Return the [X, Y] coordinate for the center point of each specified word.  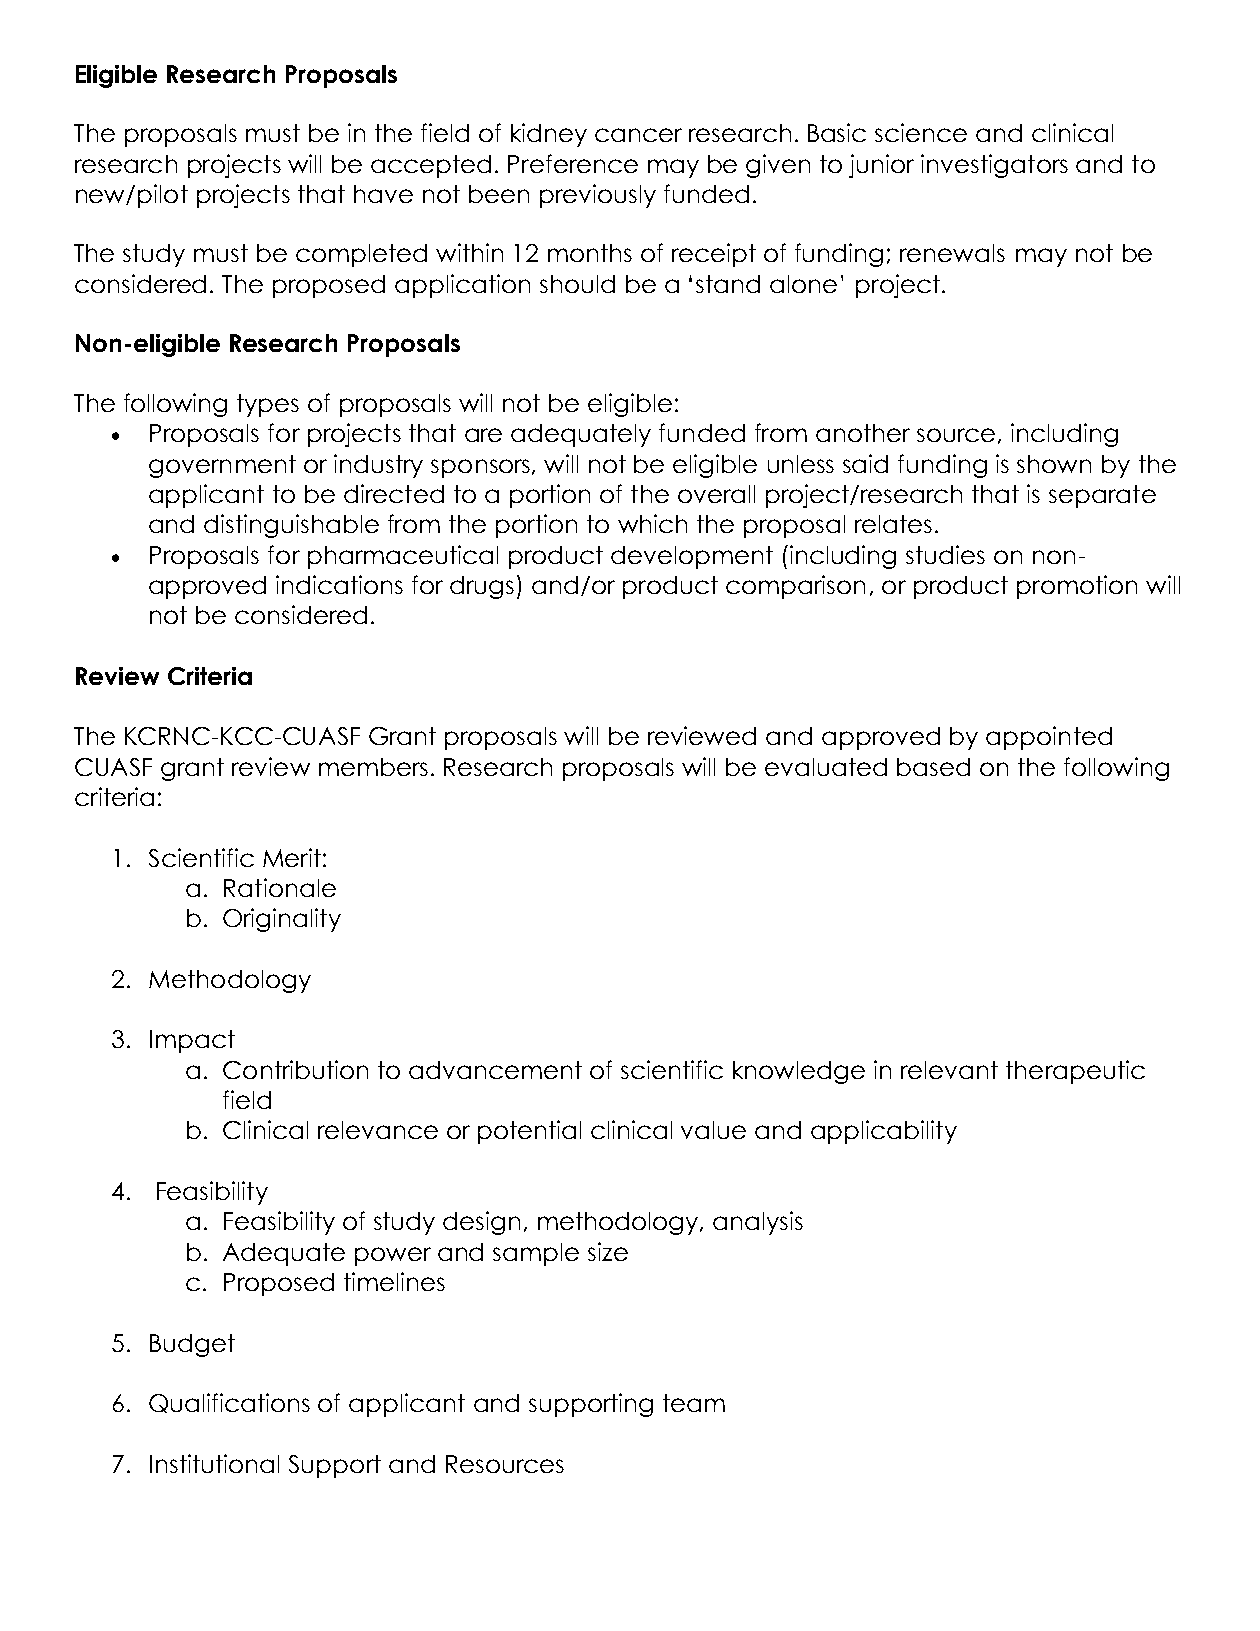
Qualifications [229, 1403]
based [933, 767]
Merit [292, 857]
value [713, 1130]
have [383, 194]
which [652, 523]
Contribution [295, 1069]
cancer [638, 135]
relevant [949, 1070]
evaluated [826, 767]
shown [1054, 464]
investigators [994, 166]
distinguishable [291, 526]
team [694, 1403]
